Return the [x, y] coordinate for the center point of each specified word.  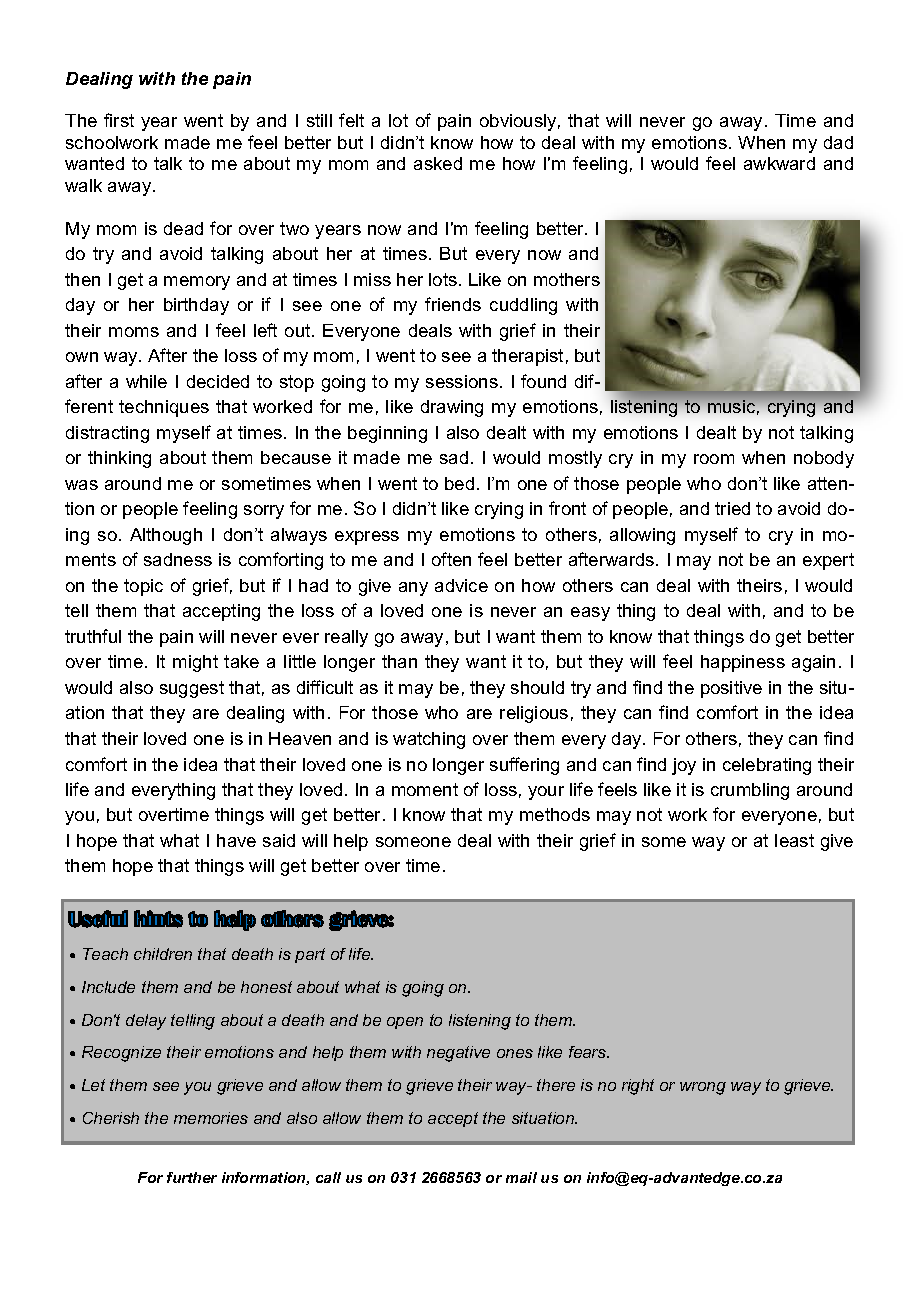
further [192, 1177]
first [119, 120]
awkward [779, 163]
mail [521, 1177]
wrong [703, 1088]
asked [438, 163]
